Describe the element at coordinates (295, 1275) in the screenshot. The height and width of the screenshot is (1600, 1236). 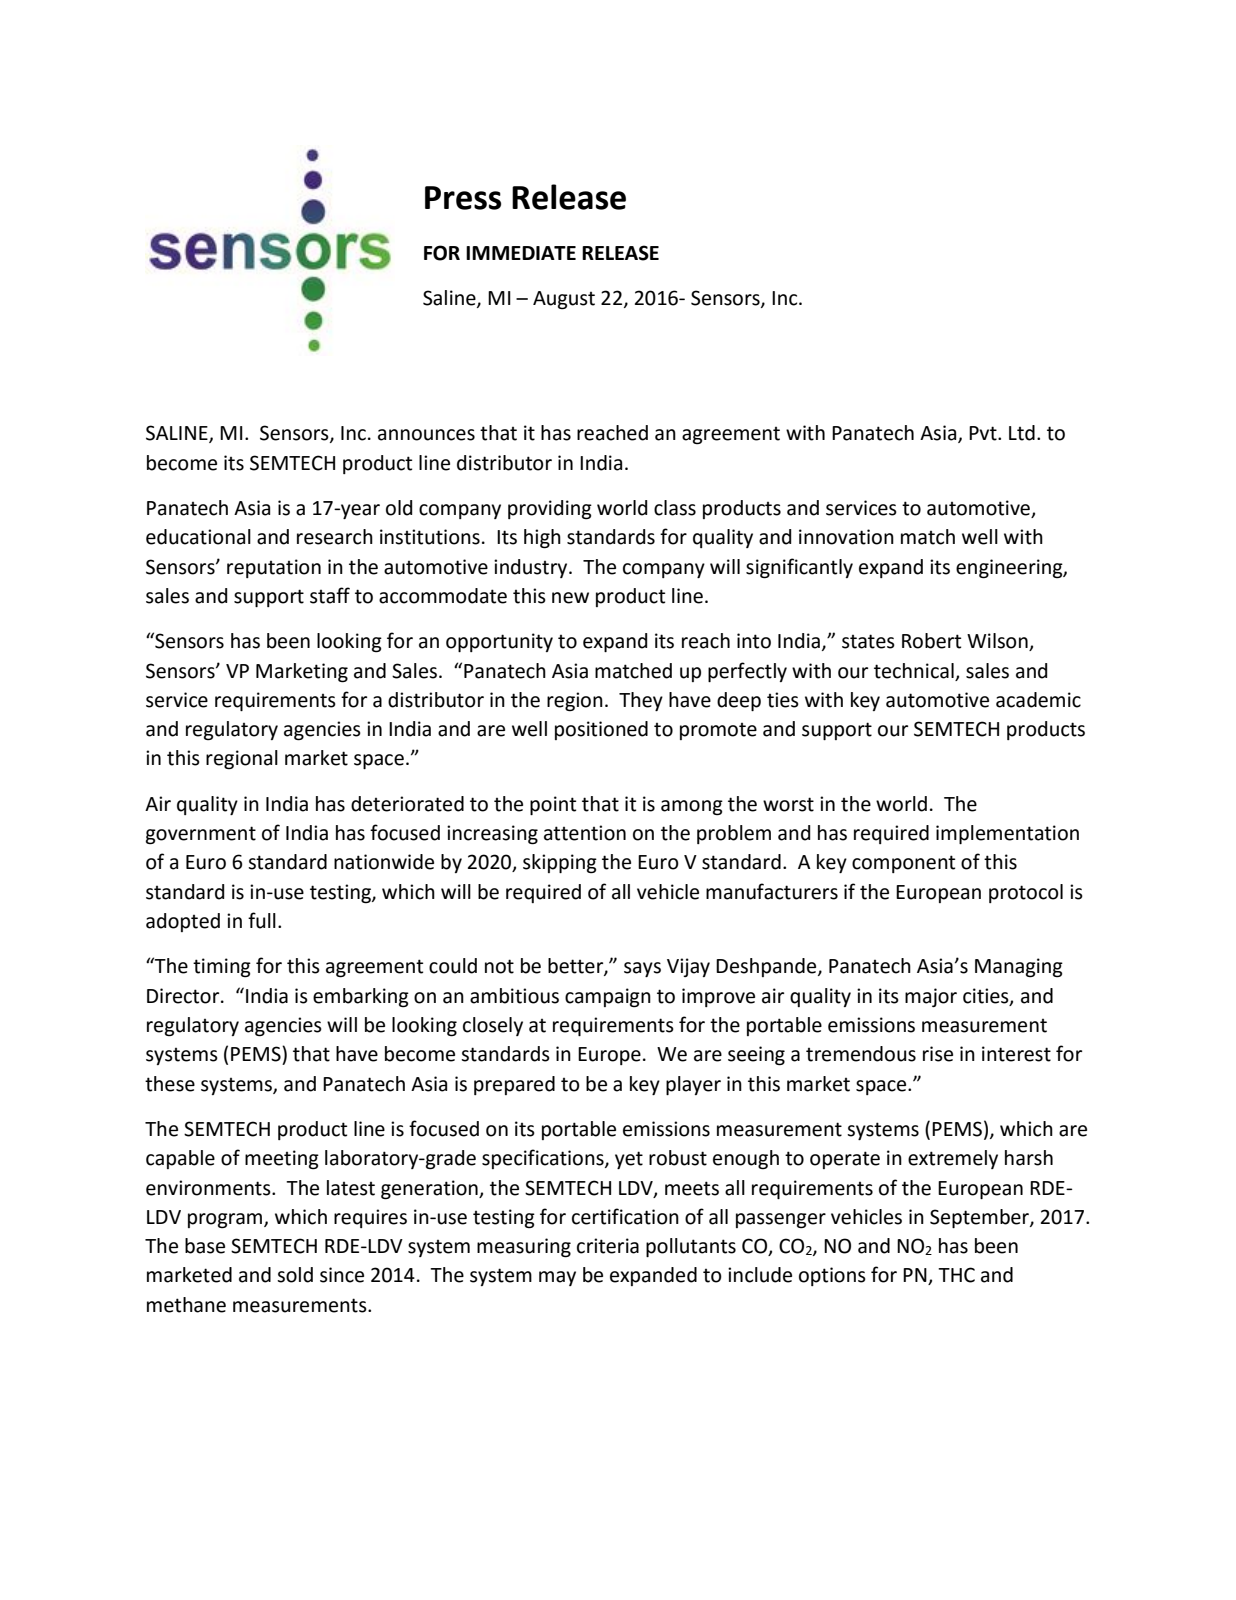
I see `sold` at that location.
